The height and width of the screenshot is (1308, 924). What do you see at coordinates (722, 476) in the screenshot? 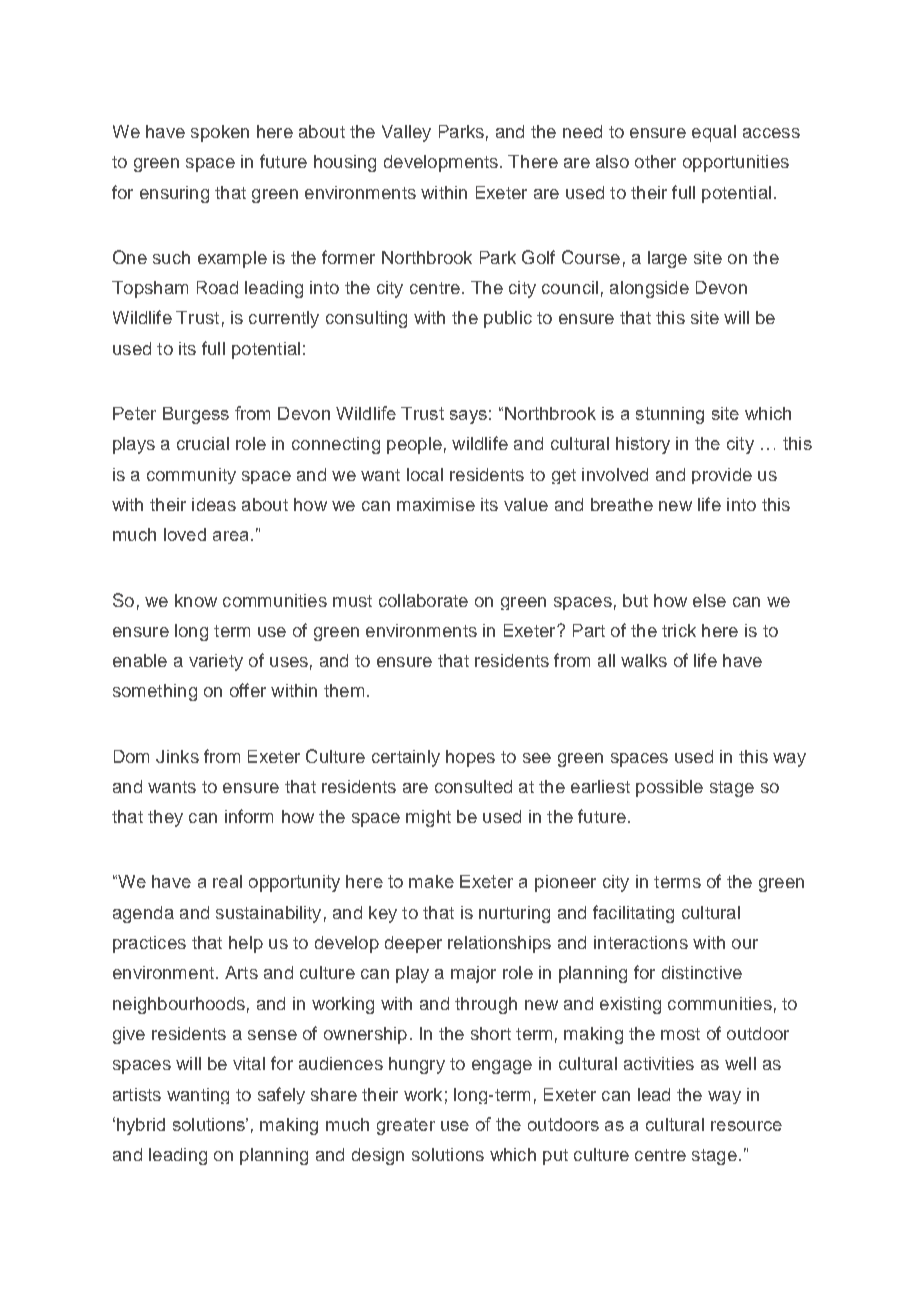
I see `provide` at bounding box center [722, 476].
